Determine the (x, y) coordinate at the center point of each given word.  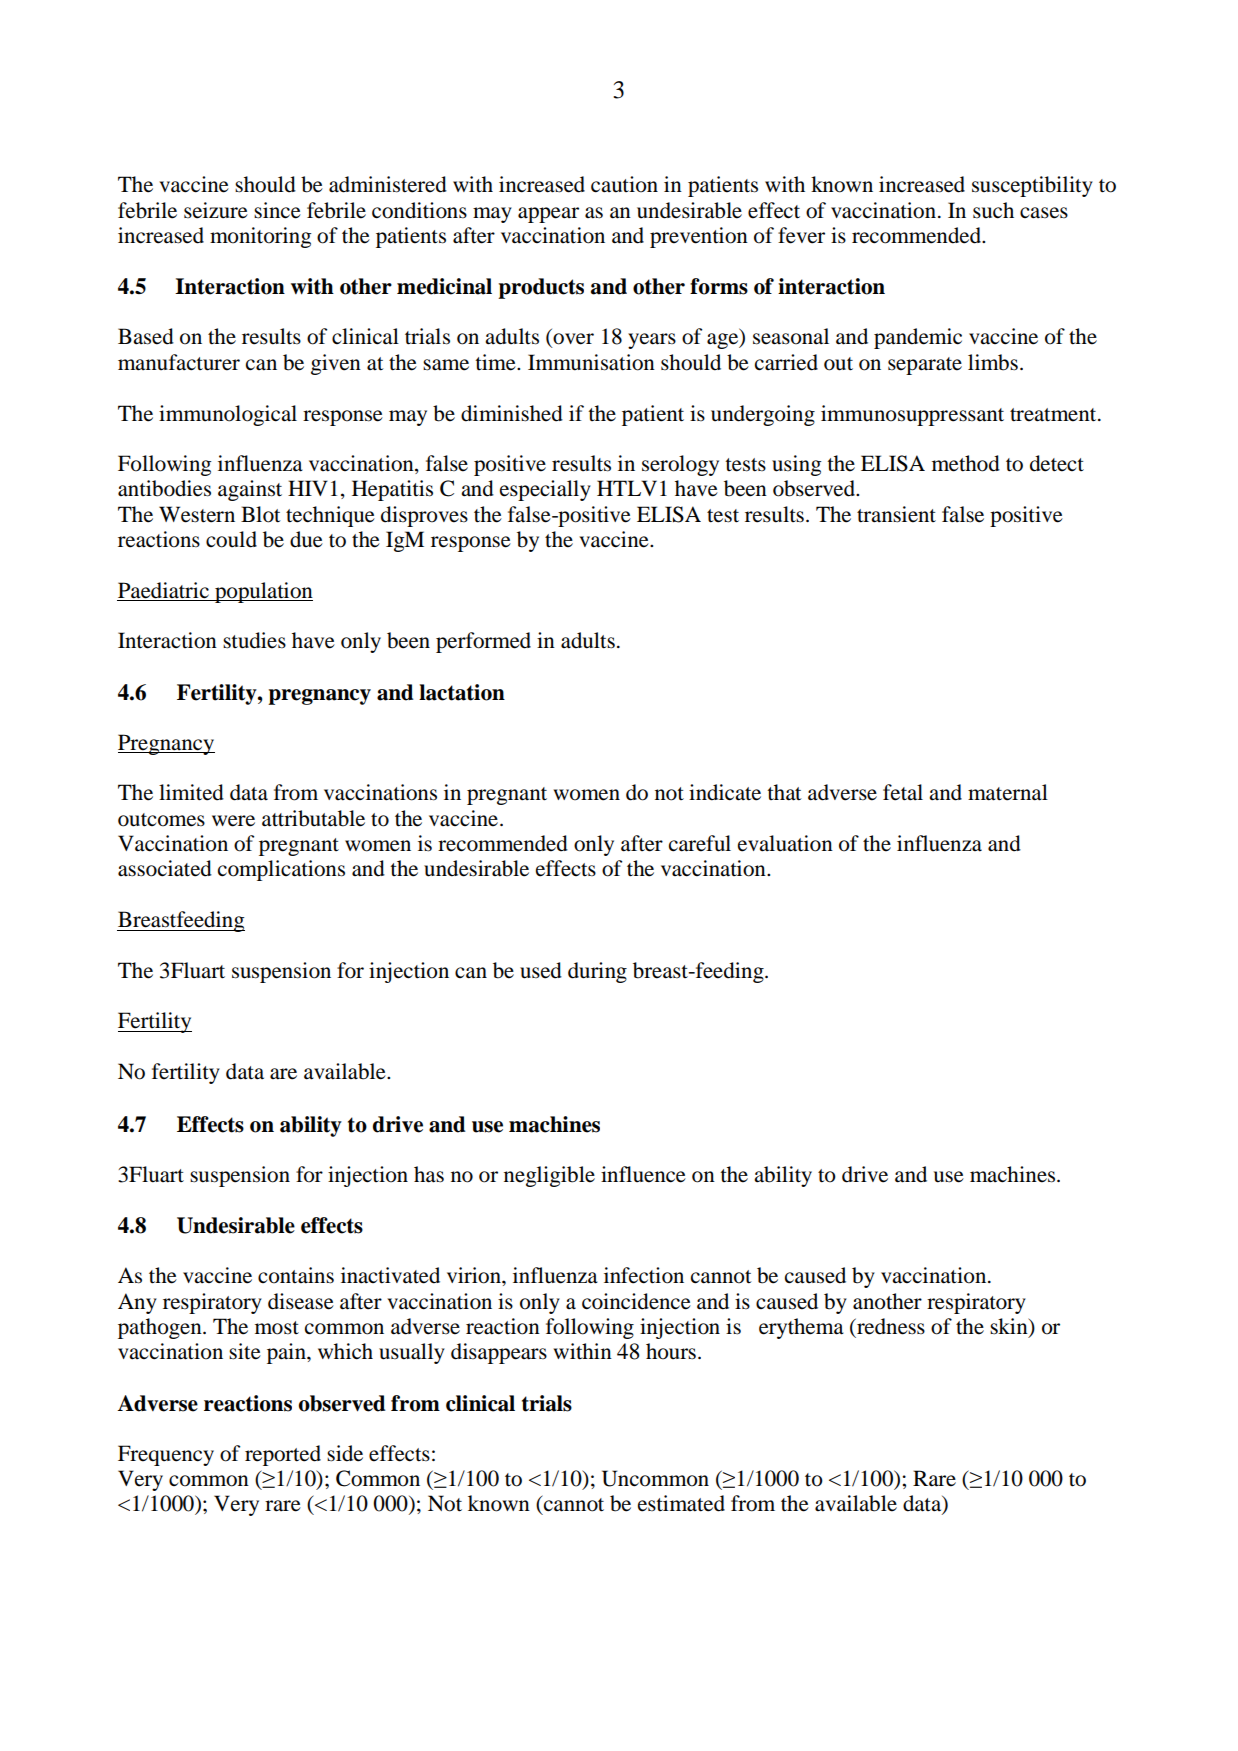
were (233, 821)
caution (624, 184)
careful (700, 843)
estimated (681, 1503)
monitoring (260, 237)
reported (283, 1455)
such (993, 210)
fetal (903, 792)
